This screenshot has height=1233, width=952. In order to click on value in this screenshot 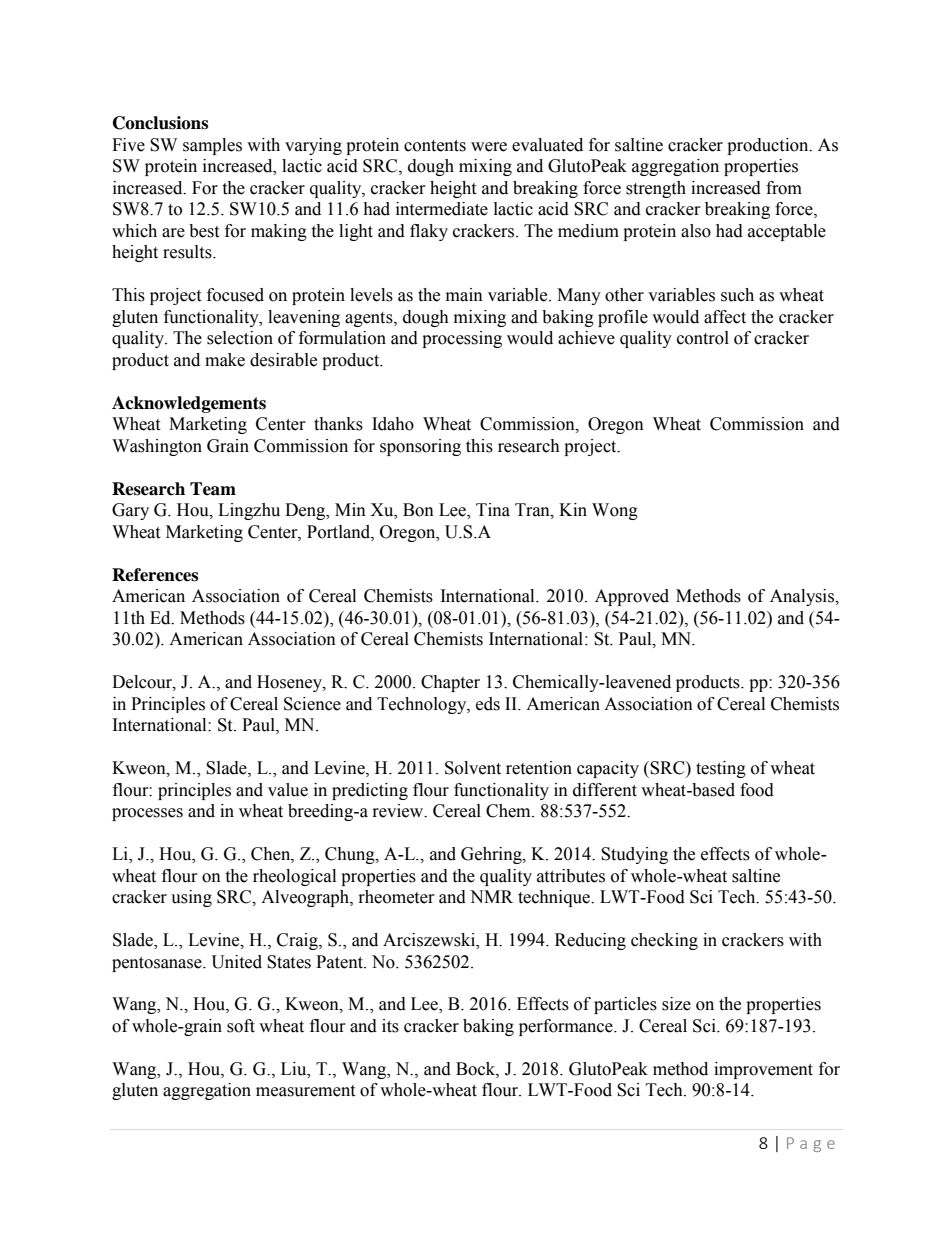, I will do `click(288, 790)`.
